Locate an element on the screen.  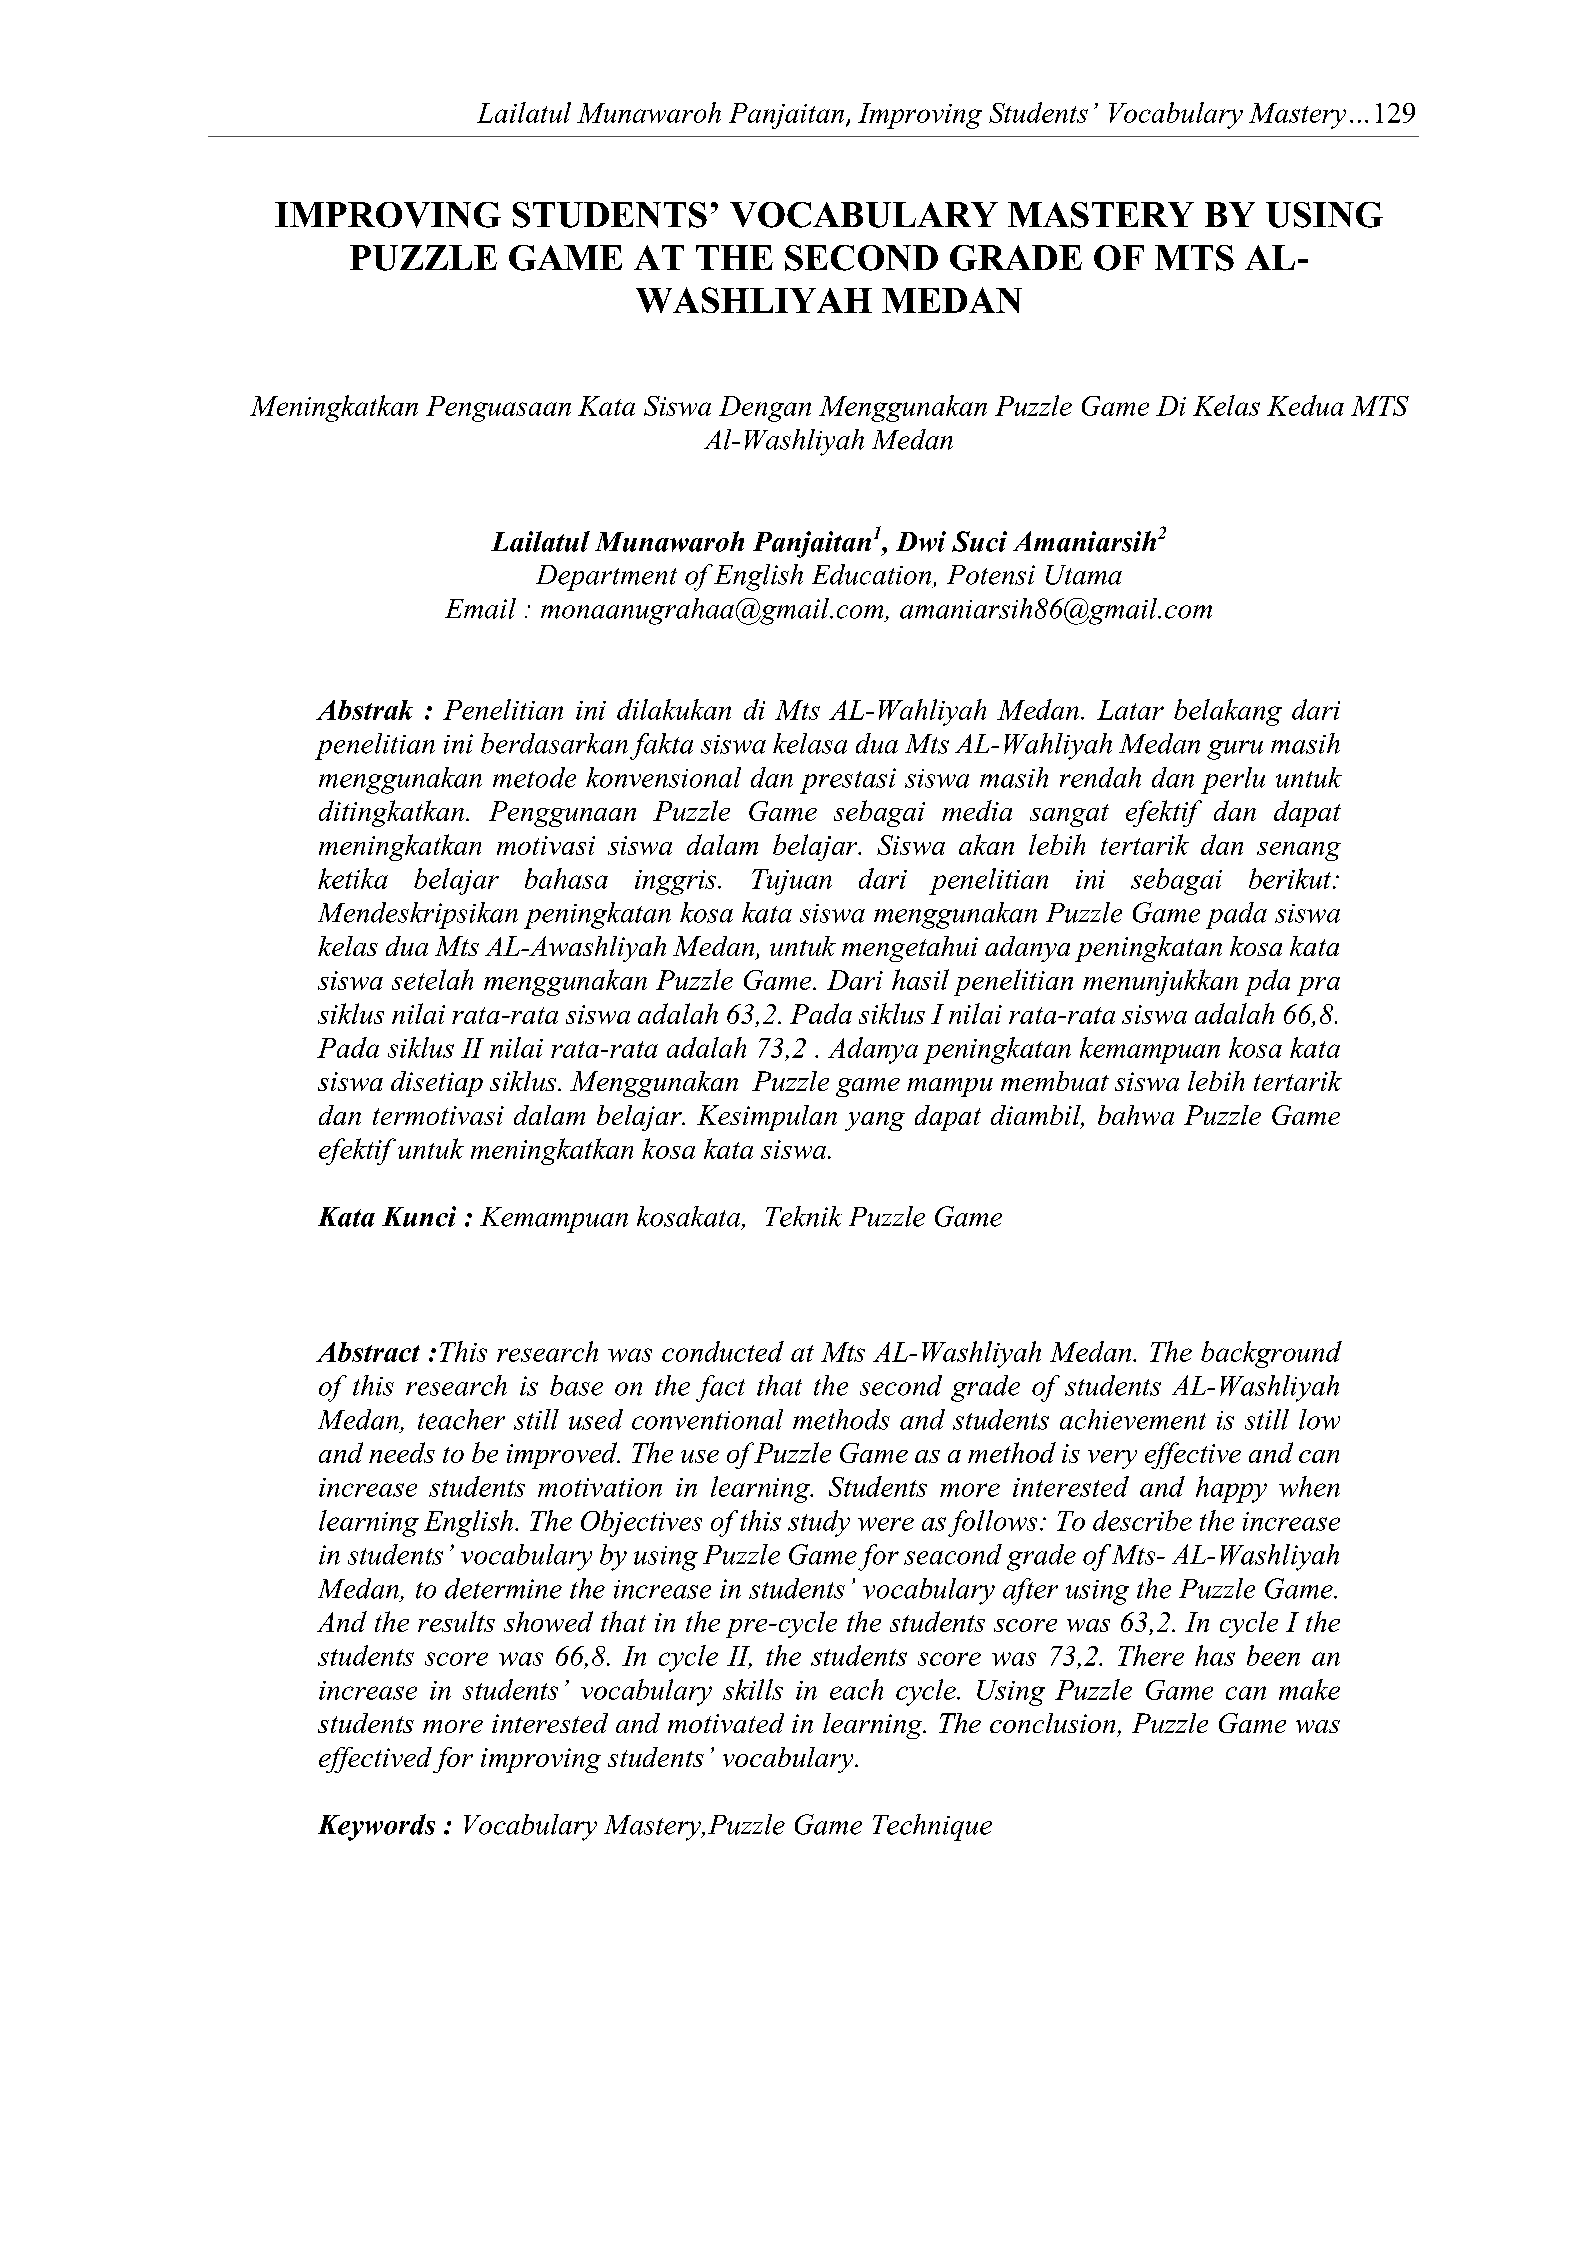
make is located at coordinates (1309, 1689).
